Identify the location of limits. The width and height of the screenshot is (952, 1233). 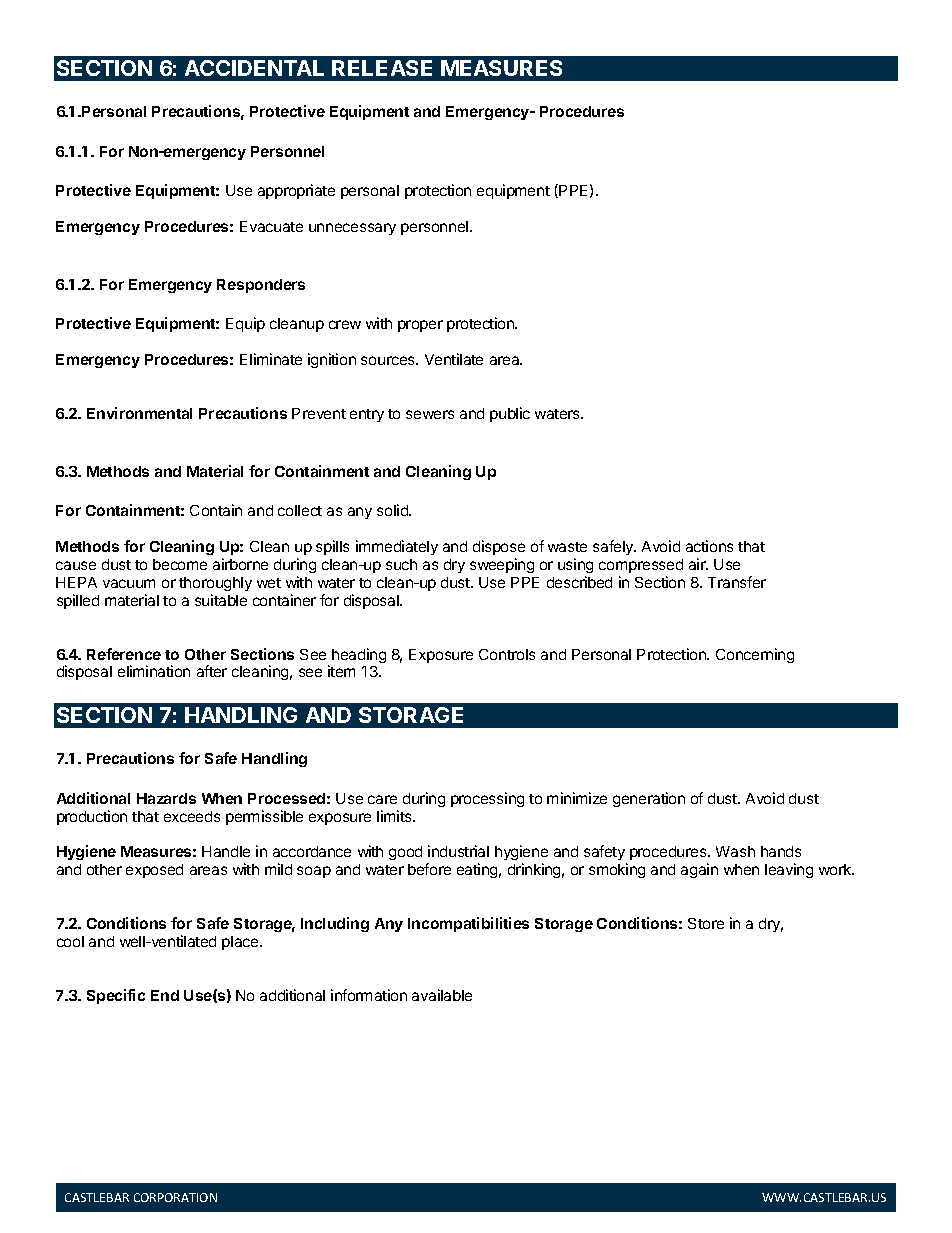
(395, 816).
